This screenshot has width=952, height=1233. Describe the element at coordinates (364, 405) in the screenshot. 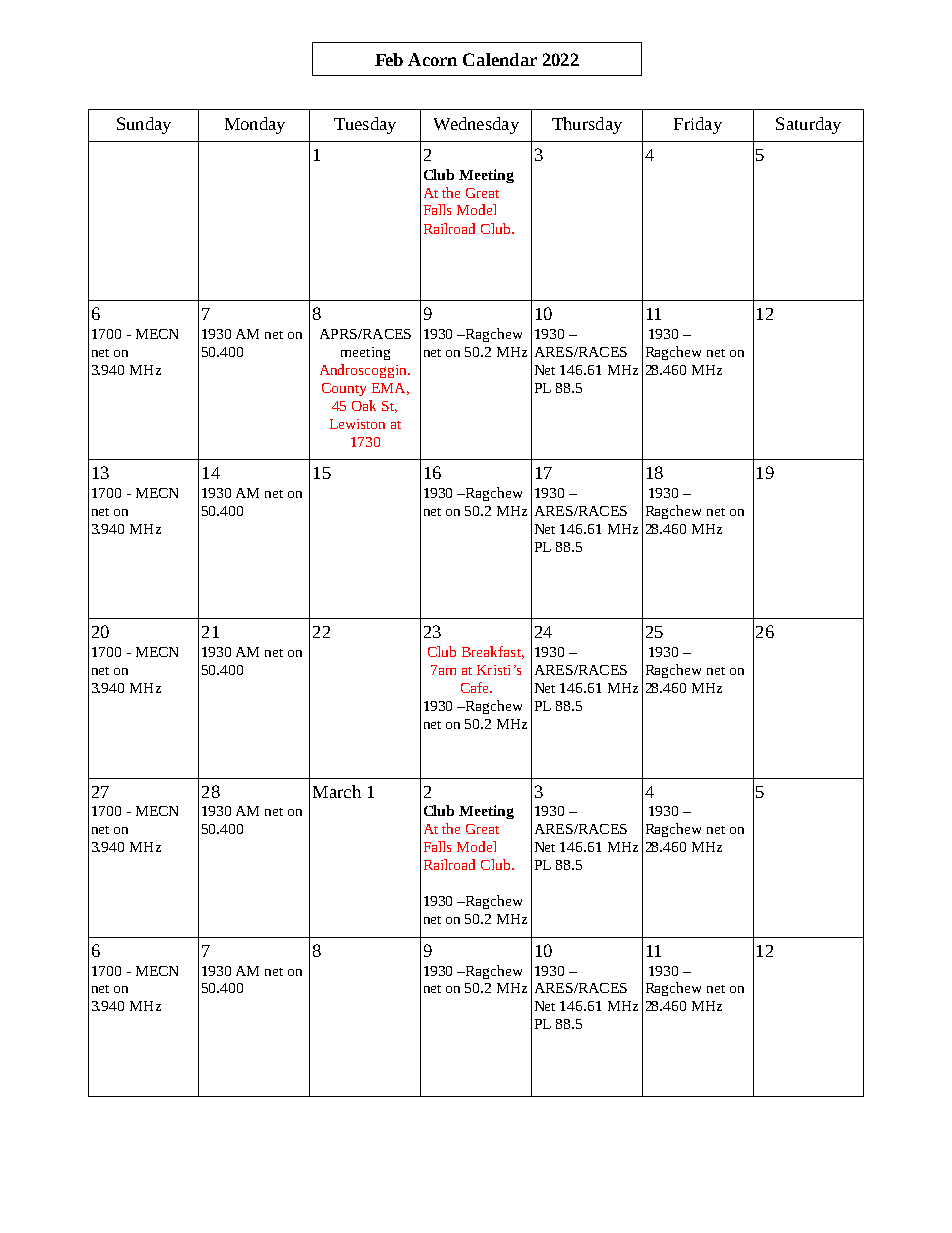

I see `Oak` at that location.
